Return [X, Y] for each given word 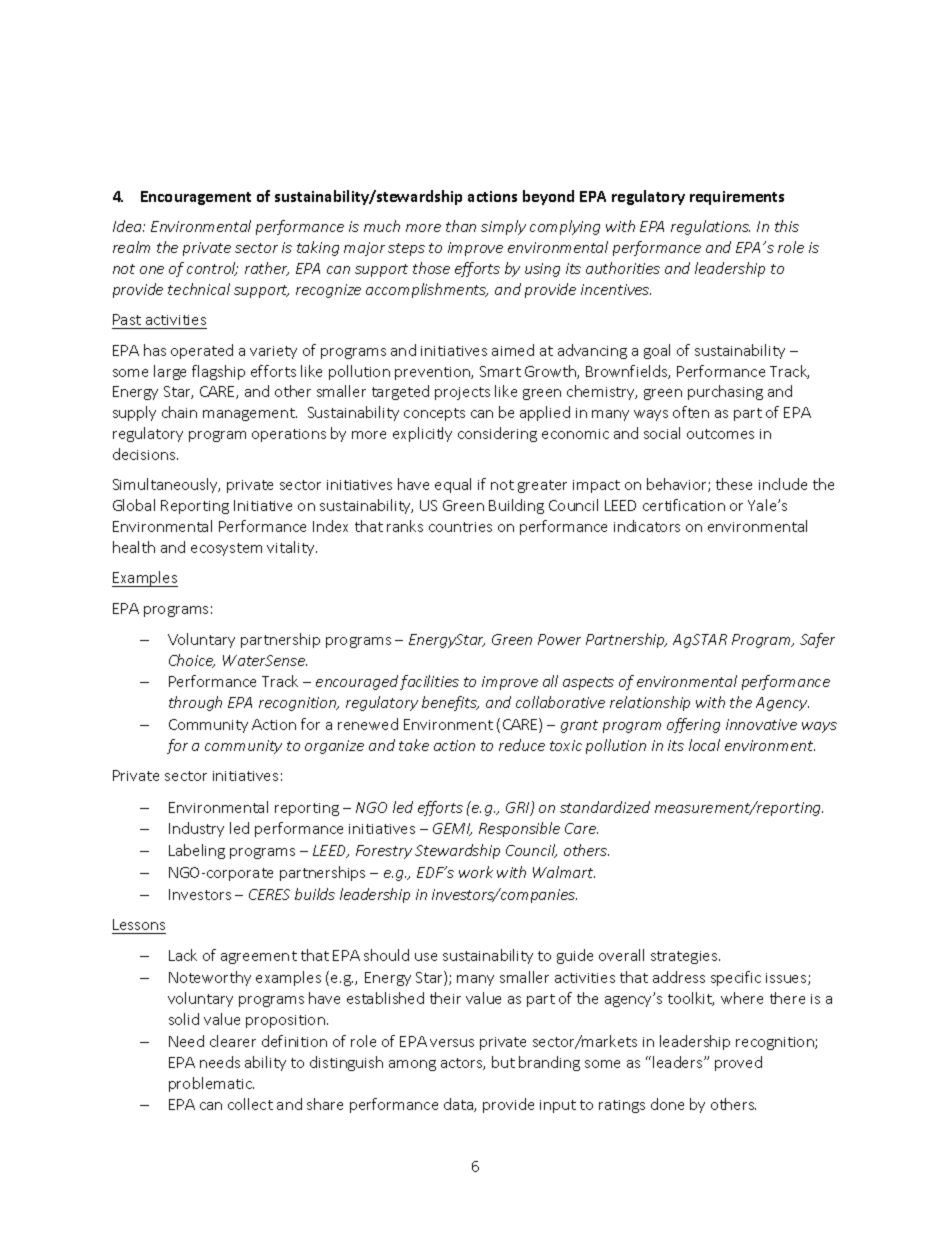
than [461, 226]
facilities [429, 682]
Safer [817, 640]
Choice [192, 661]
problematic [211, 1084]
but [503, 1062]
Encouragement [196, 198]
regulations [710, 227]
